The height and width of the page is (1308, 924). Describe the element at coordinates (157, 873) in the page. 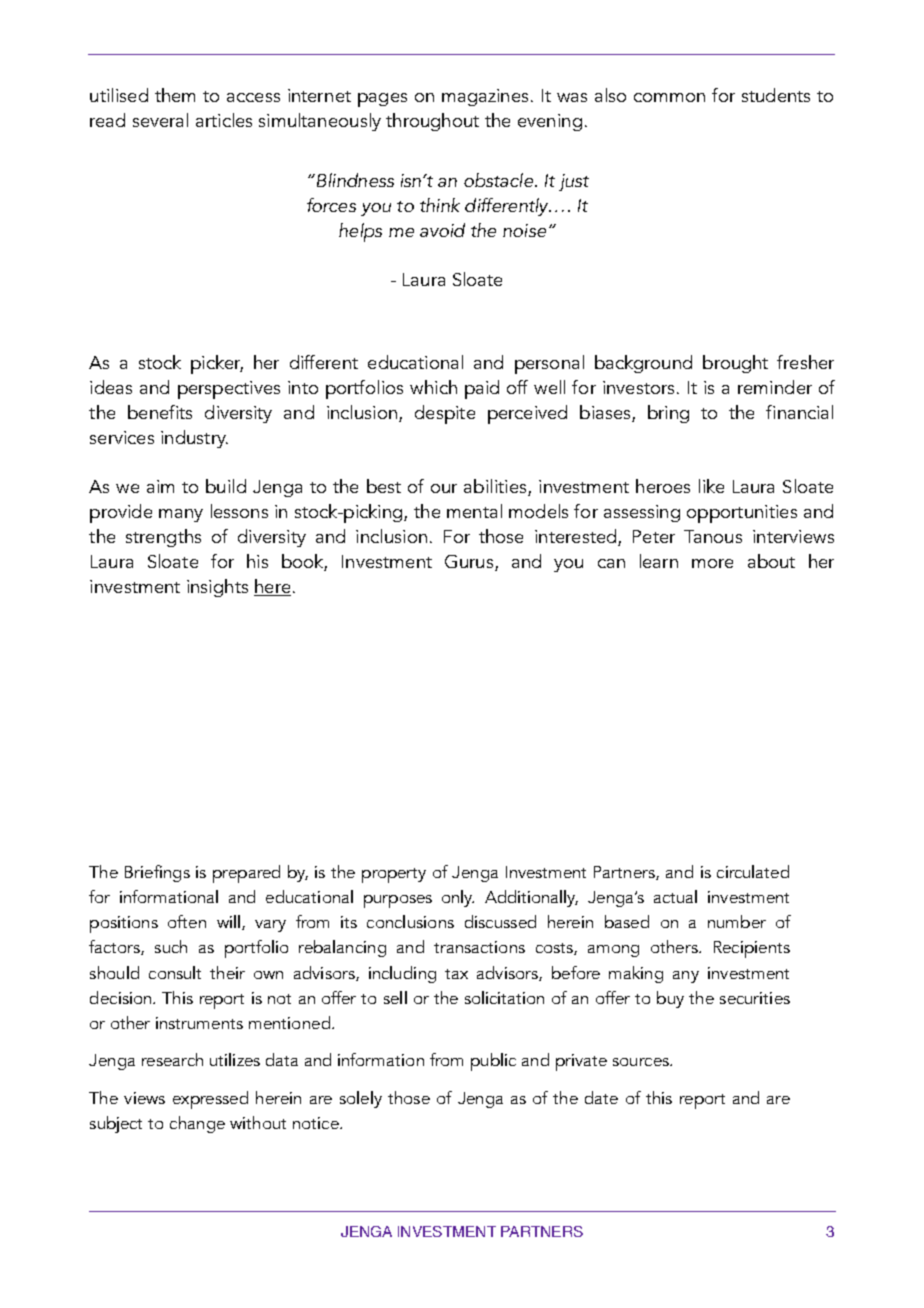

I see `Briefings` at that location.
